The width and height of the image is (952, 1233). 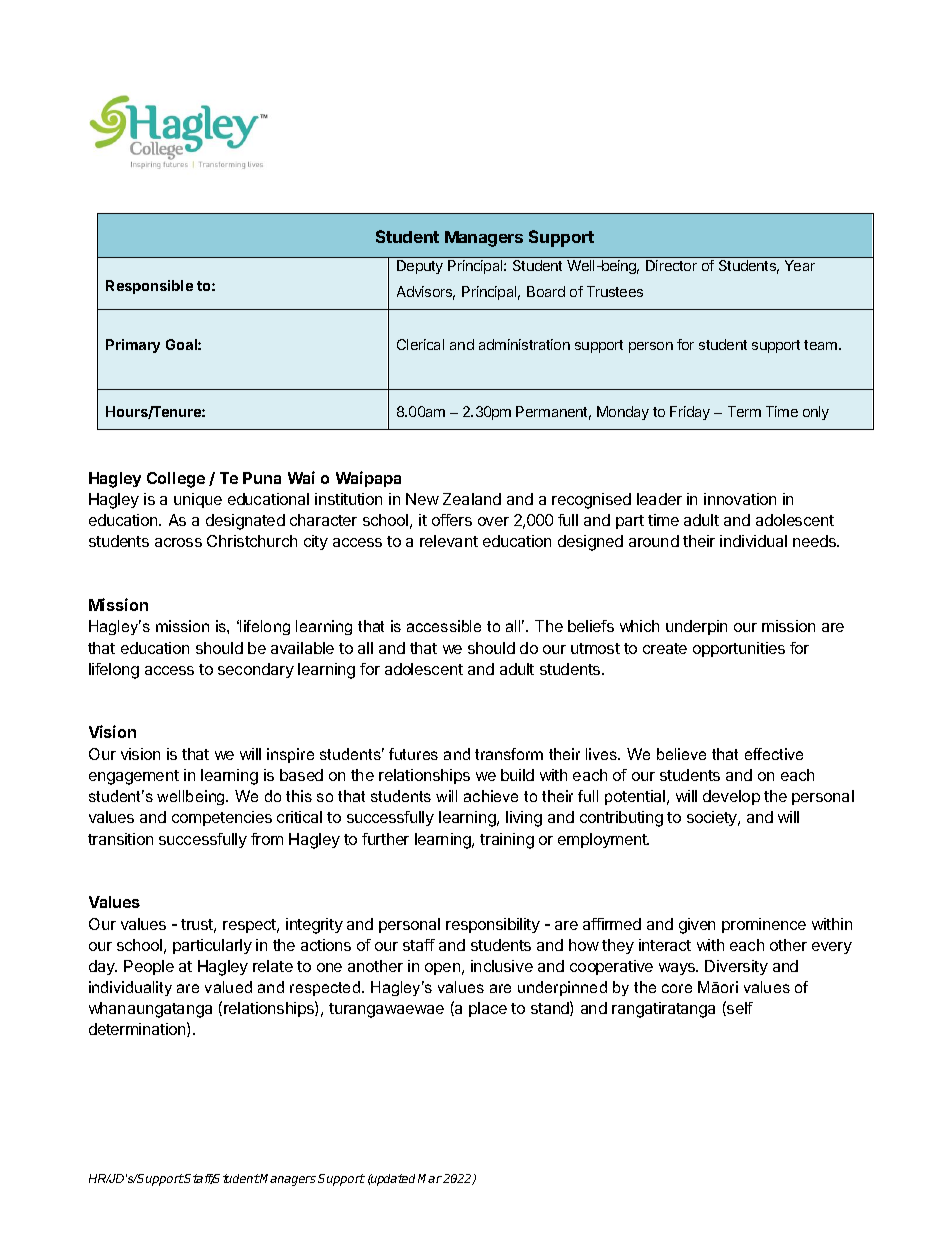 I want to click on Responsible, so click(x=149, y=287).
